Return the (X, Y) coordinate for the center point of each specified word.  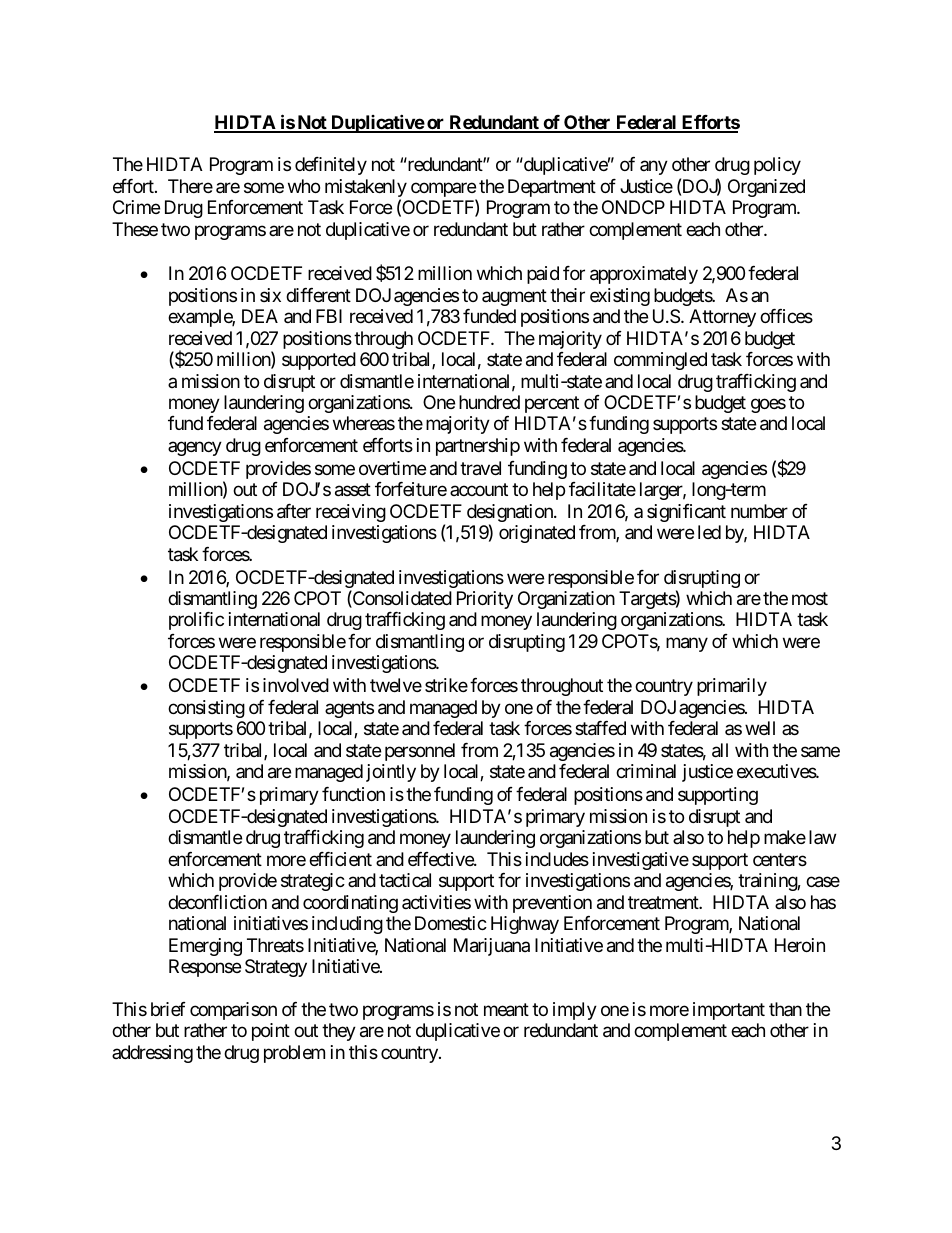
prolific (196, 621)
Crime (136, 207)
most (810, 598)
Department (552, 188)
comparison (233, 1011)
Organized (766, 188)
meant (506, 1010)
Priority (485, 600)
